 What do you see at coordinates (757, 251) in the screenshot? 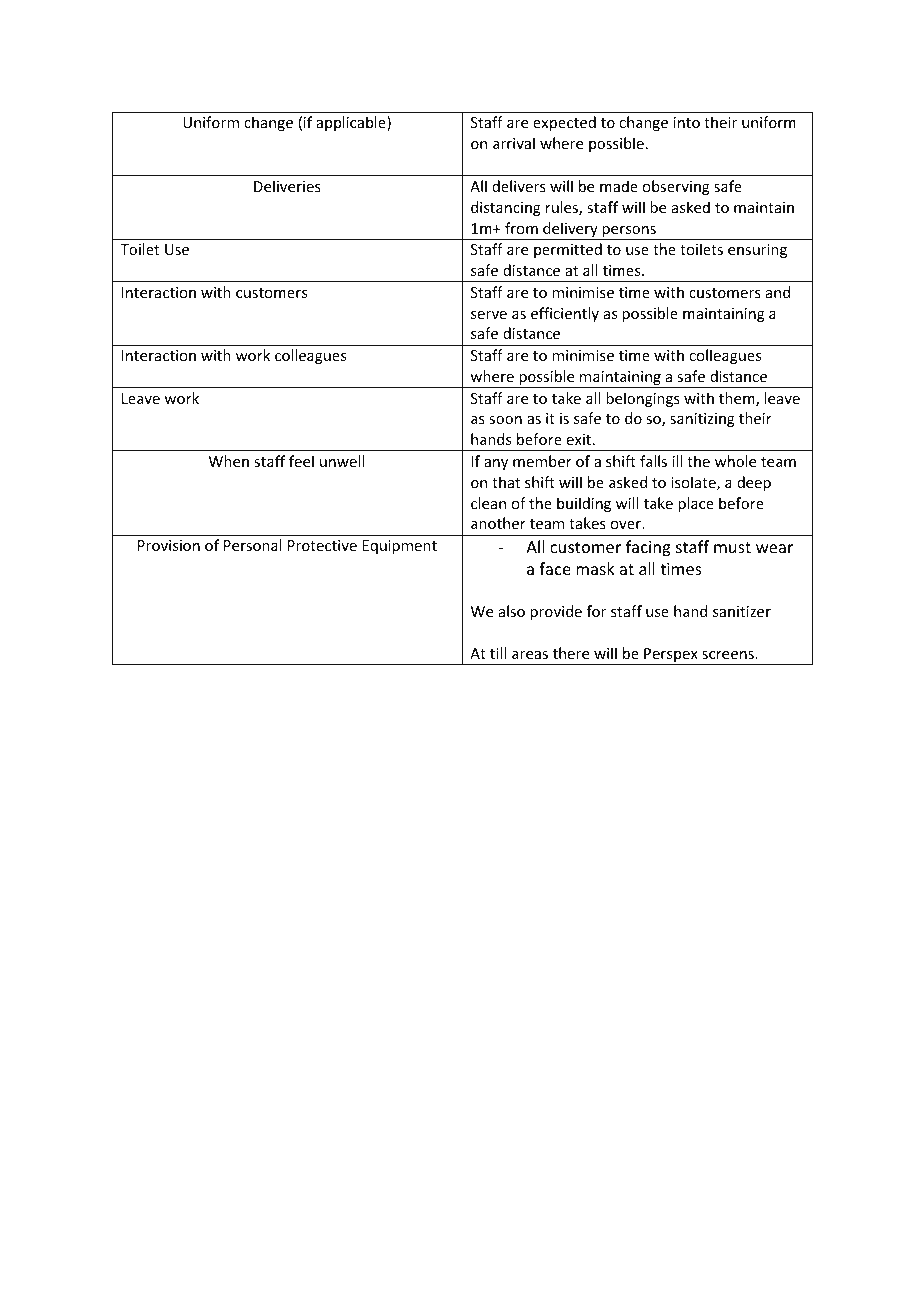
I see `ensuring` at bounding box center [757, 251].
